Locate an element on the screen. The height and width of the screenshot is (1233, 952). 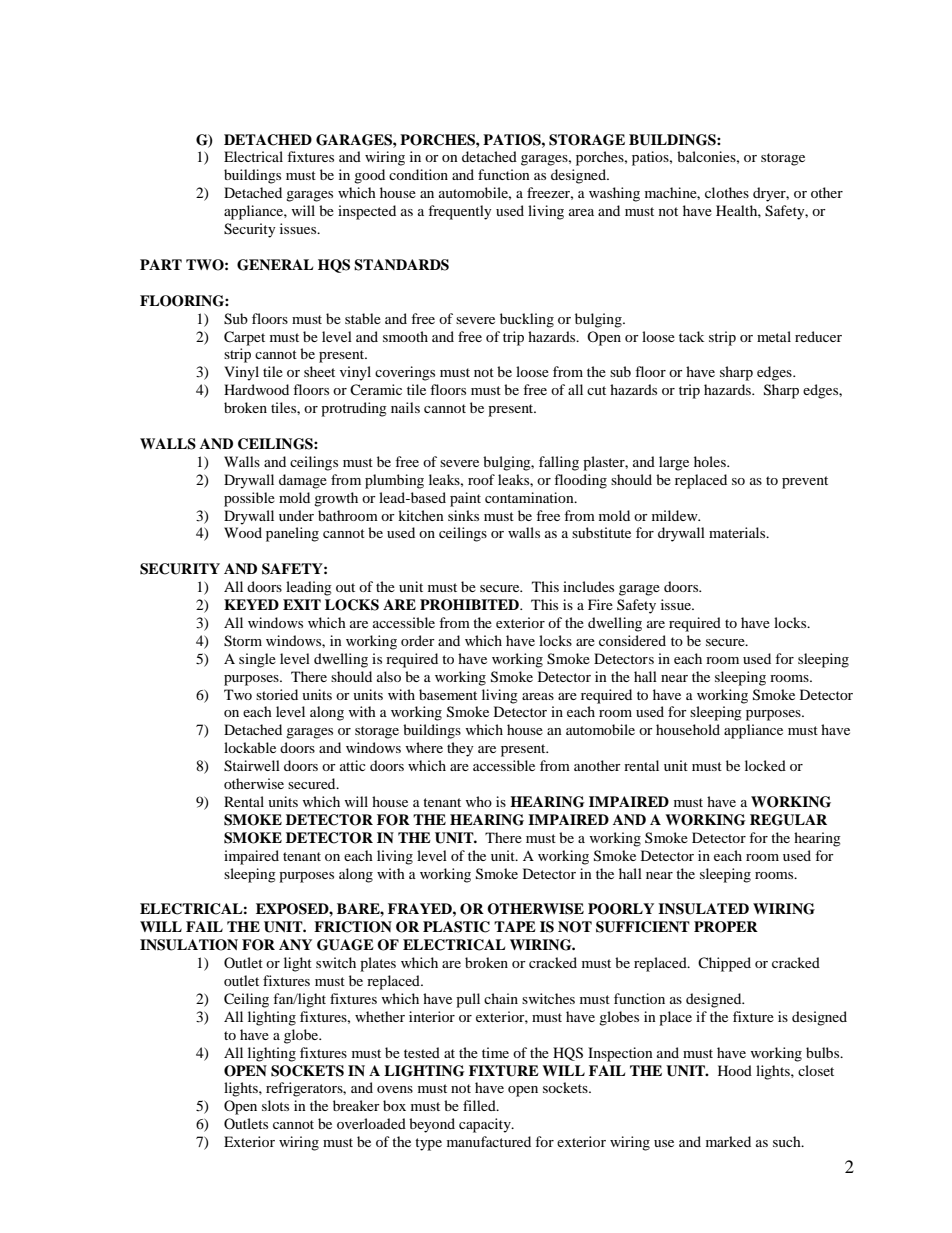
holes is located at coordinates (711, 461).
